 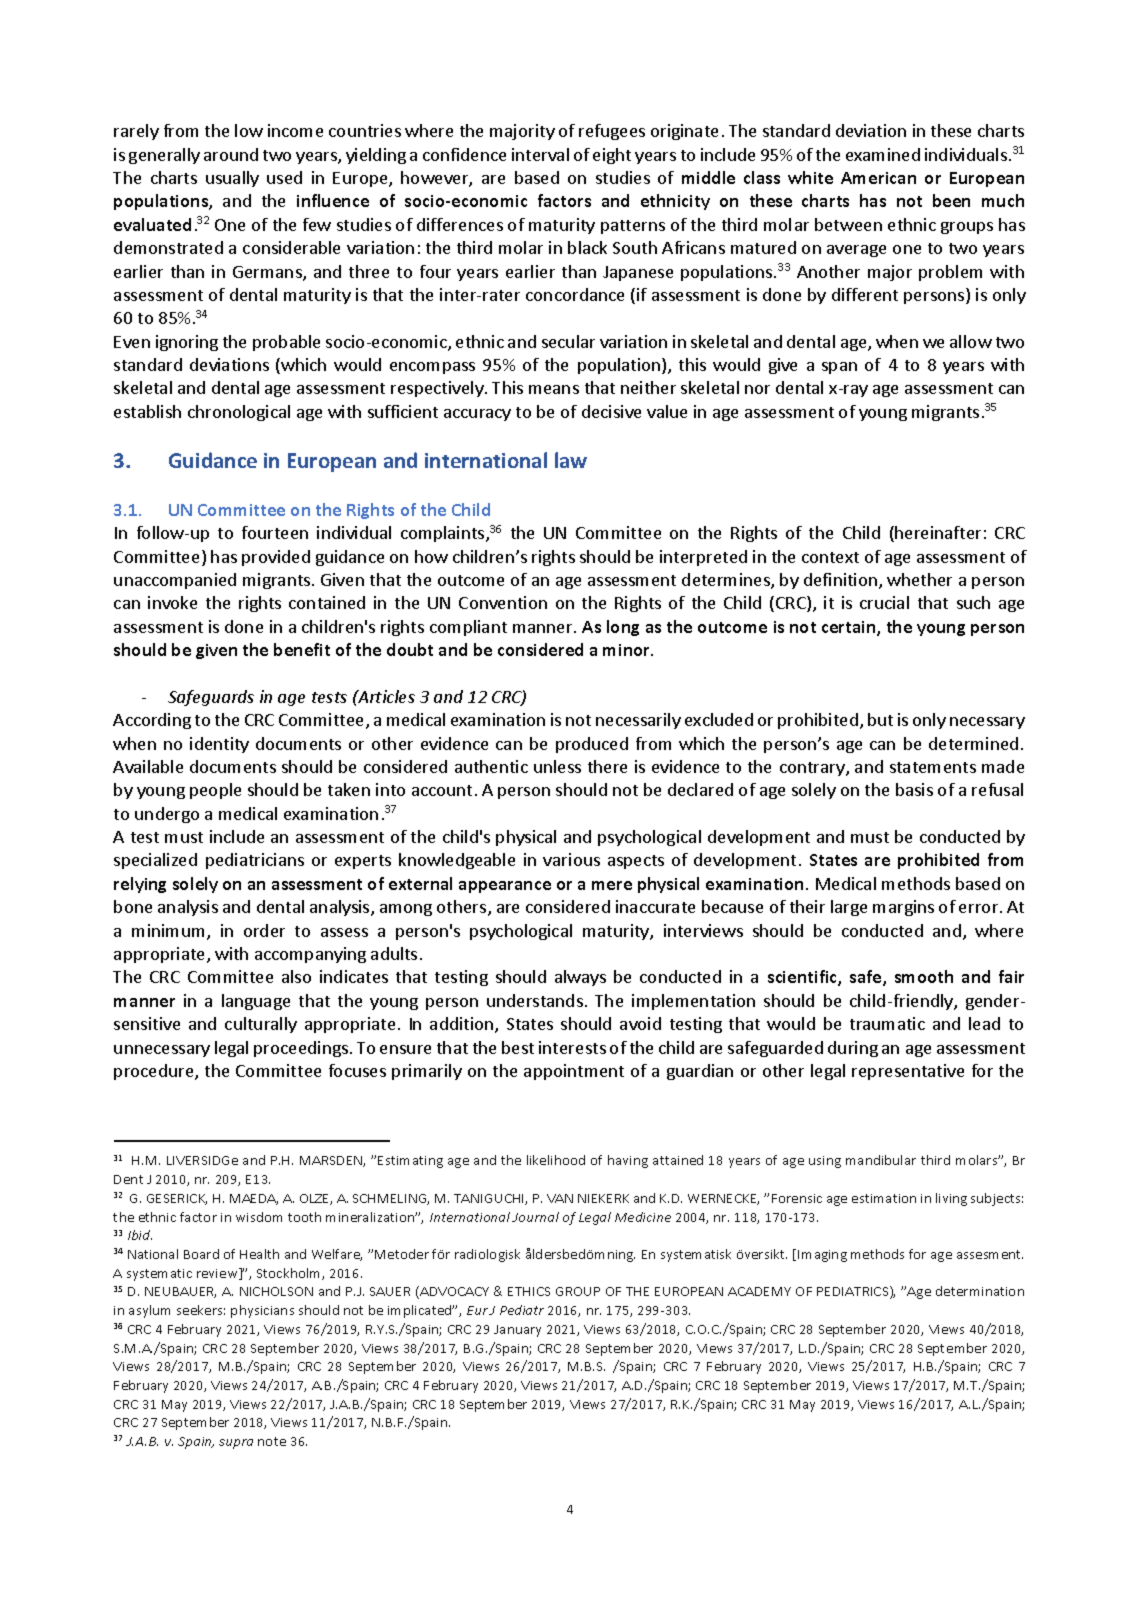 I want to click on people, so click(x=215, y=791).
